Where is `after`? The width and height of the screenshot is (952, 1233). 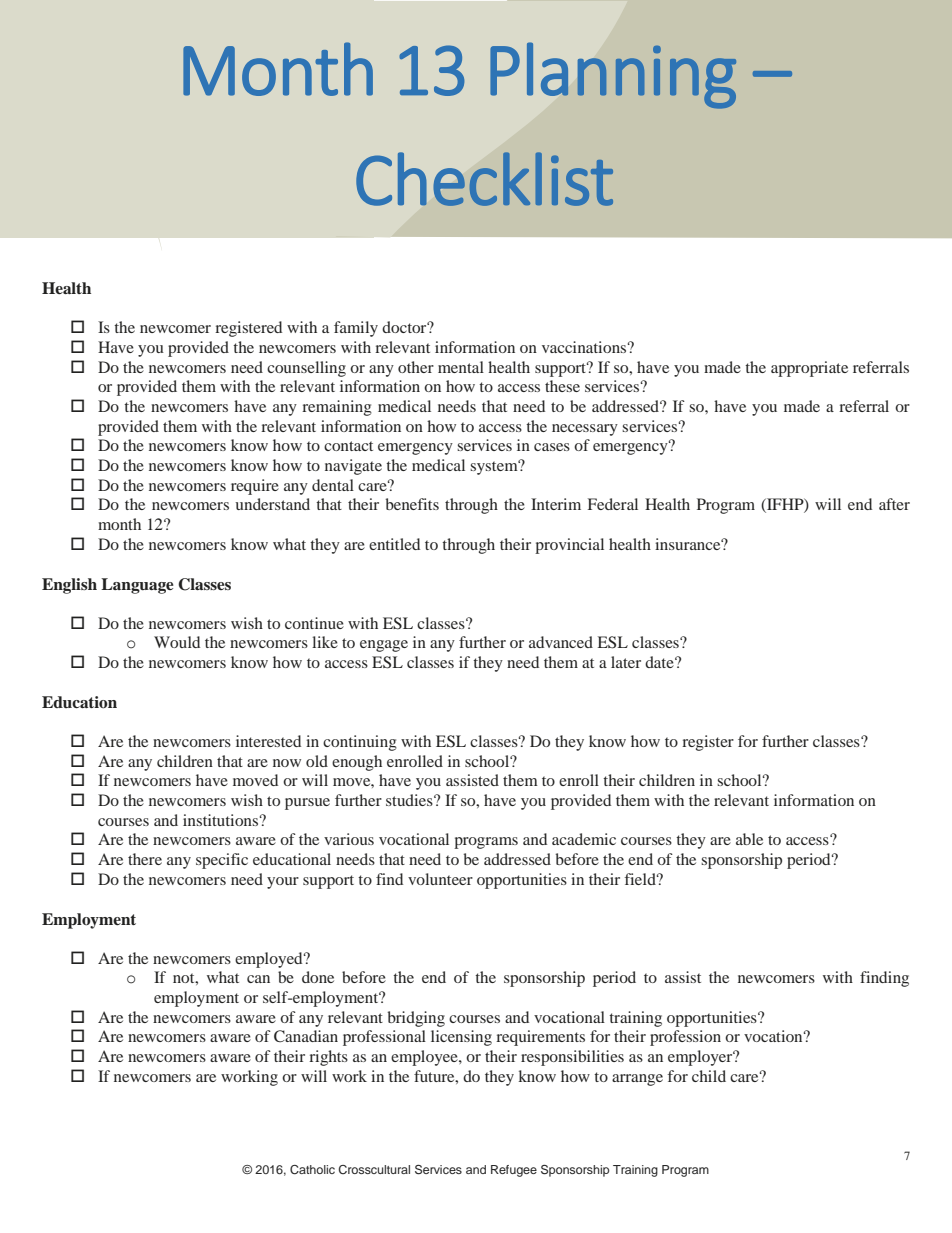
after is located at coordinates (894, 504).
